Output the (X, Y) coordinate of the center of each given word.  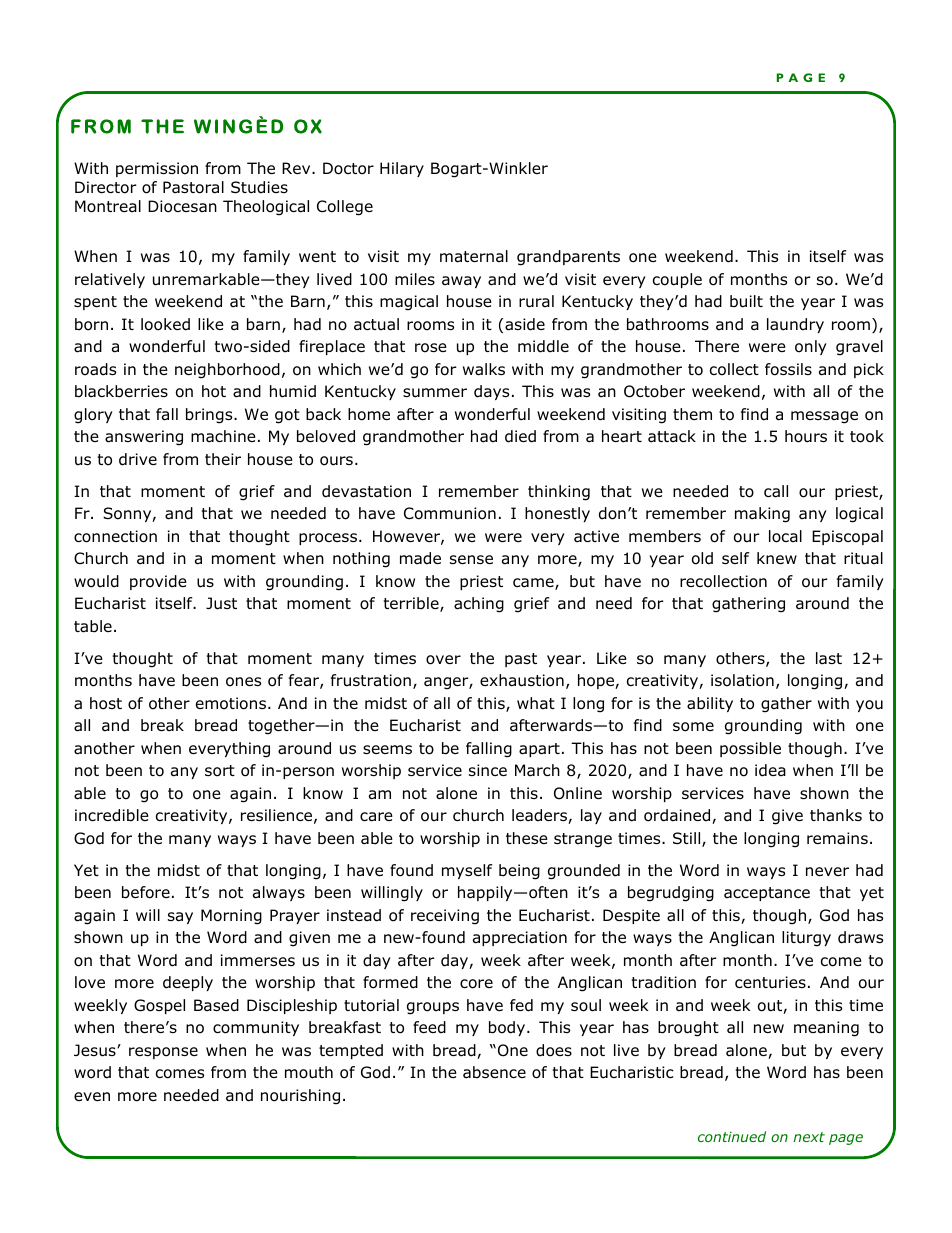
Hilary (402, 169)
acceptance (767, 894)
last (829, 658)
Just (221, 603)
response (163, 1053)
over (443, 660)
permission (157, 169)
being (519, 872)
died (520, 436)
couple (677, 280)
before (146, 892)
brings (210, 416)
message (824, 417)
